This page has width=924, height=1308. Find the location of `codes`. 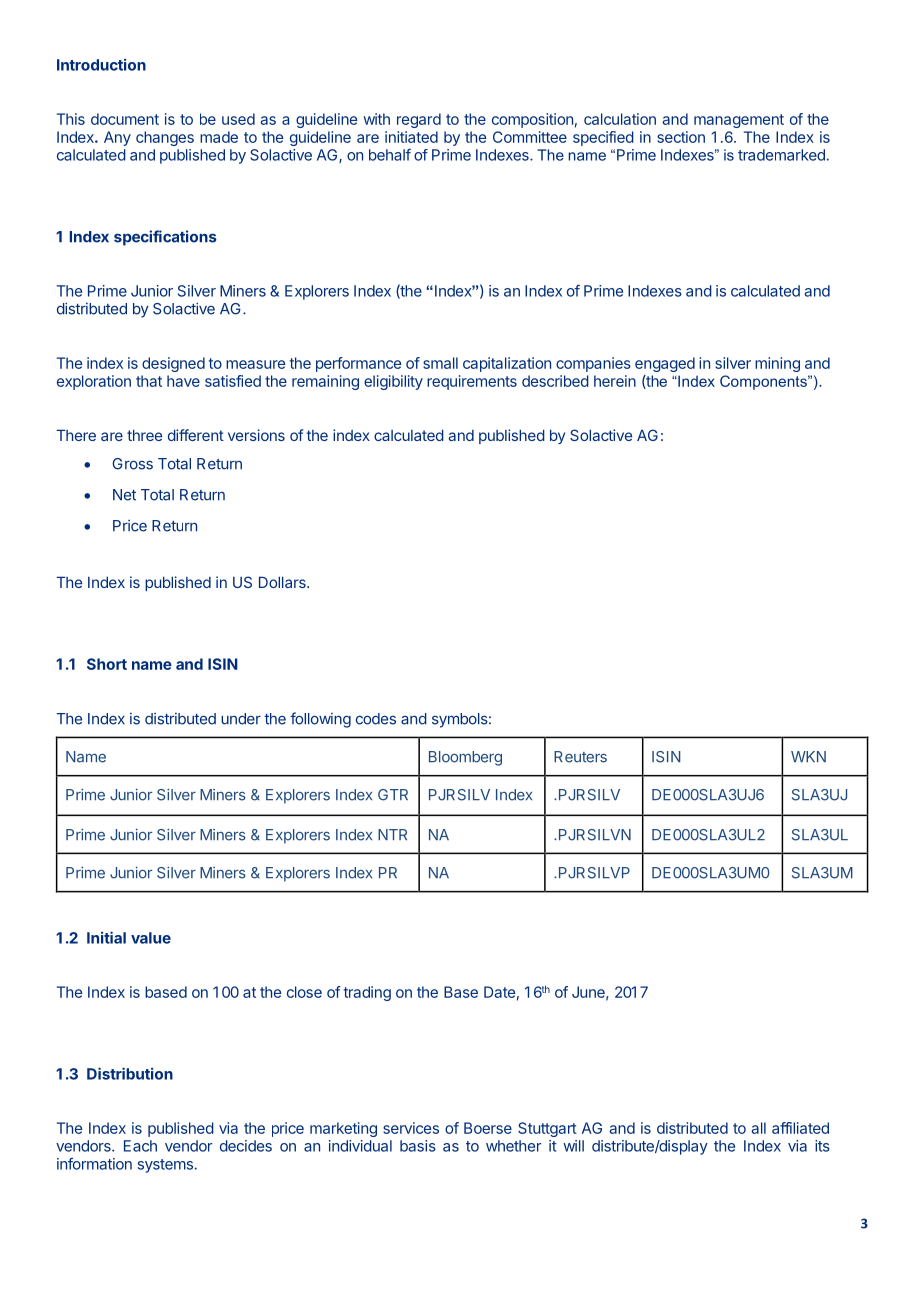

codes is located at coordinates (376, 719).
